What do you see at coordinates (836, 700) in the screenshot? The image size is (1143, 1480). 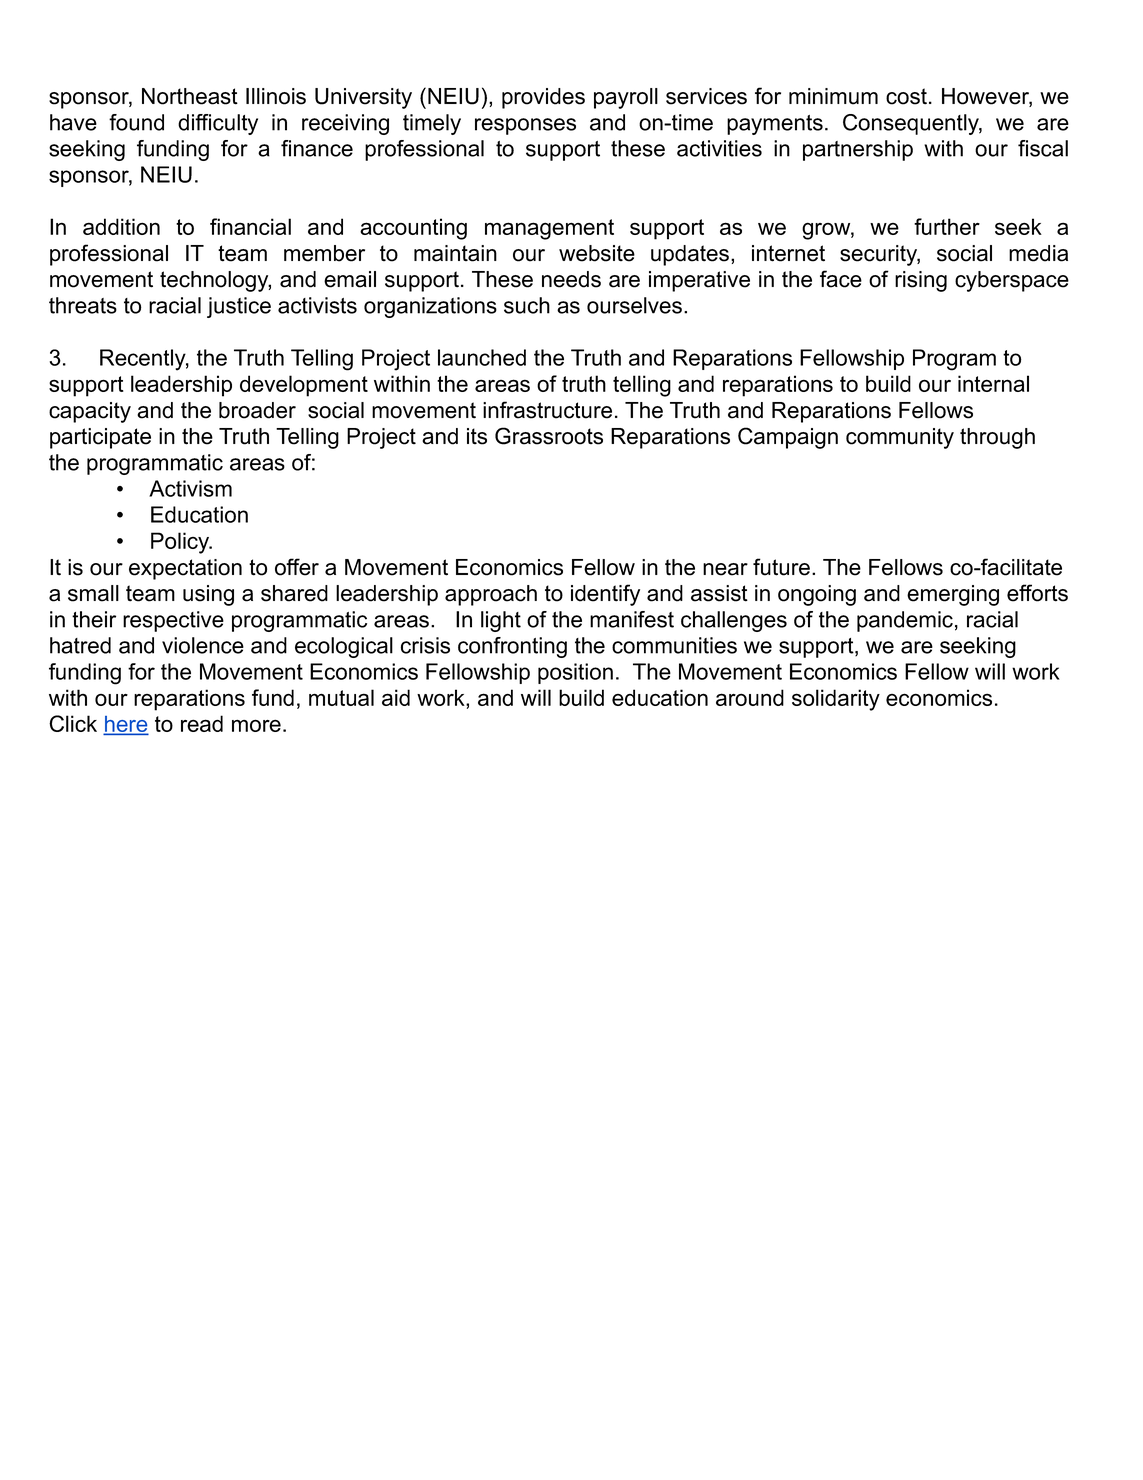 I see `solidarity` at bounding box center [836, 700].
